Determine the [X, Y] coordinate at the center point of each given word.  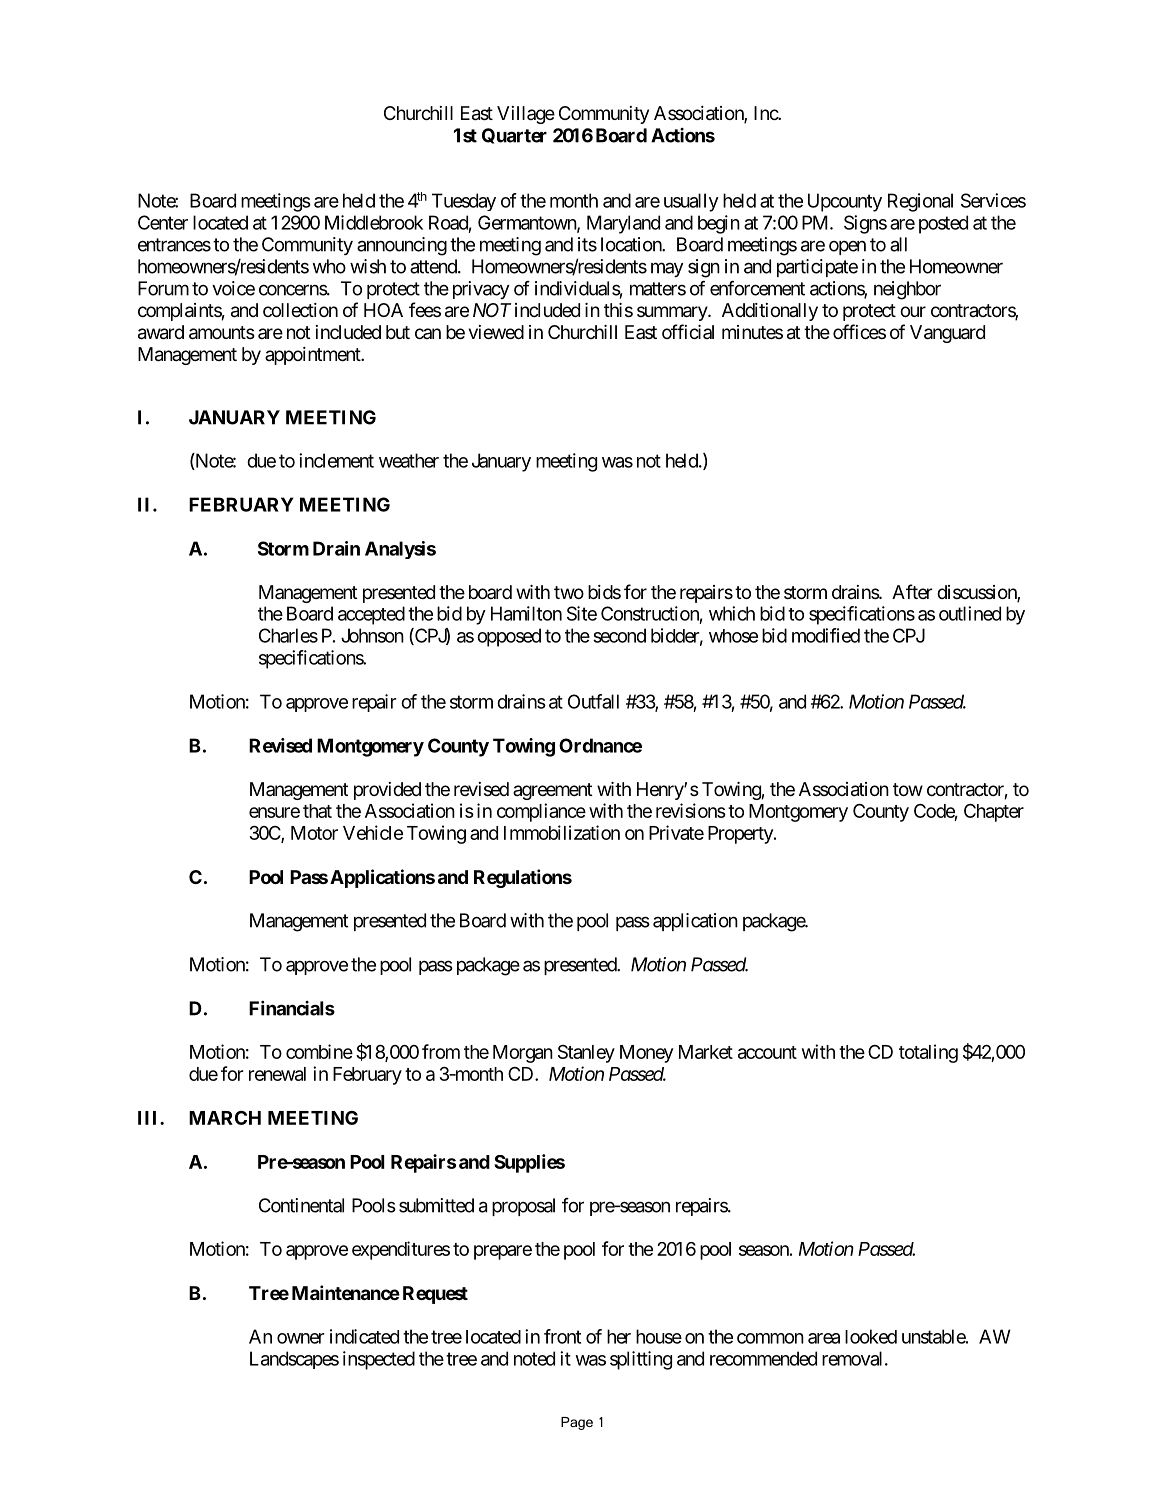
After [912, 591]
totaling [928, 1053]
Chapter [994, 813]
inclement [336, 460]
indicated [364, 1336]
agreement [553, 791]
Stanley [586, 1054]
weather [409, 460]
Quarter [514, 136]
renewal [277, 1074]
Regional [920, 202]
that [317, 811]
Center [163, 222]
